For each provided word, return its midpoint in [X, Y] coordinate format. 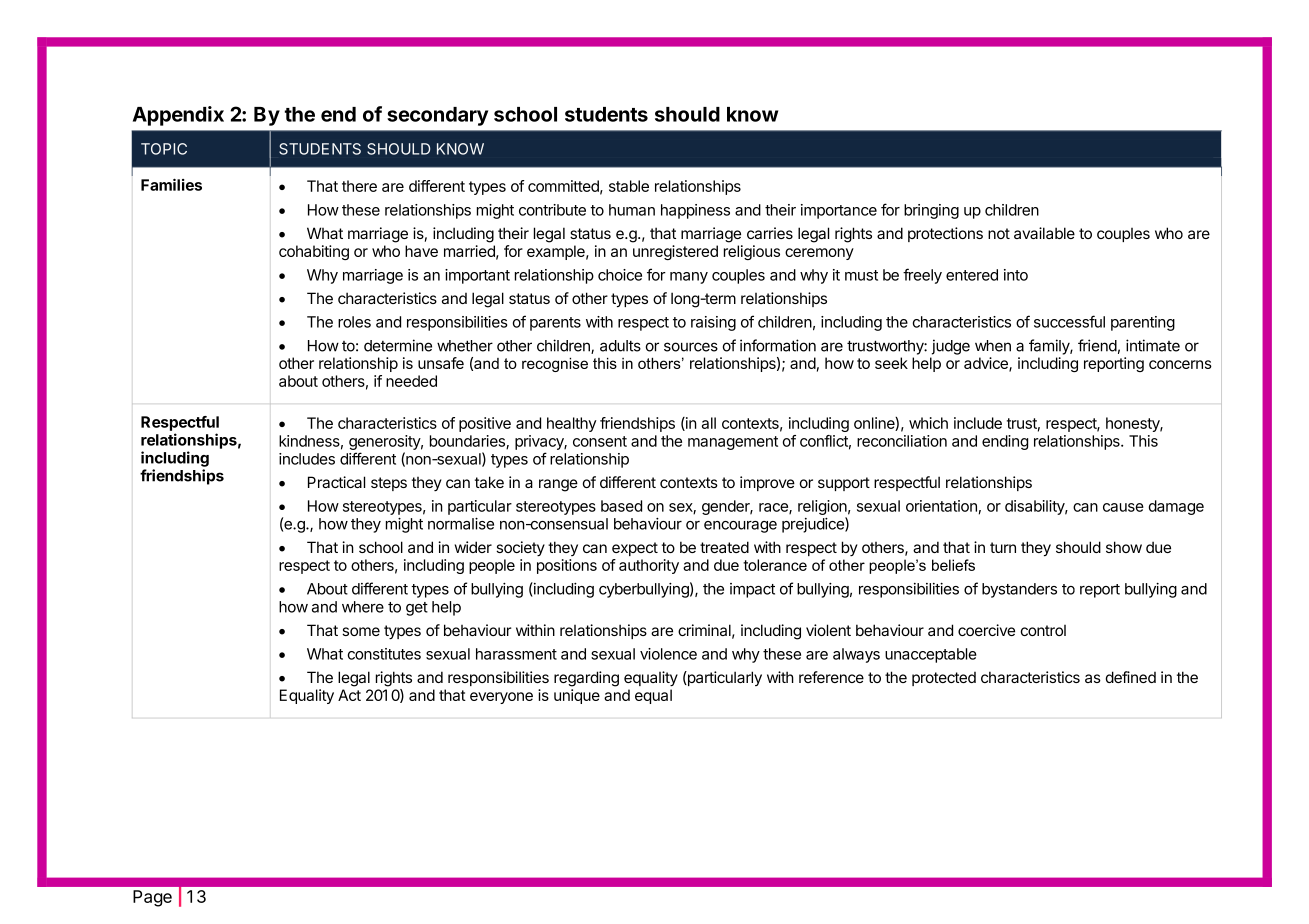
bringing [931, 211]
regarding [586, 679]
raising [713, 323]
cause [1123, 507]
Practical [336, 482]
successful [1069, 321]
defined [1131, 677]
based [621, 506]
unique [577, 696]
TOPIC [164, 149]
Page [152, 898]
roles [354, 322]
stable [629, 186]
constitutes [384, 654]
